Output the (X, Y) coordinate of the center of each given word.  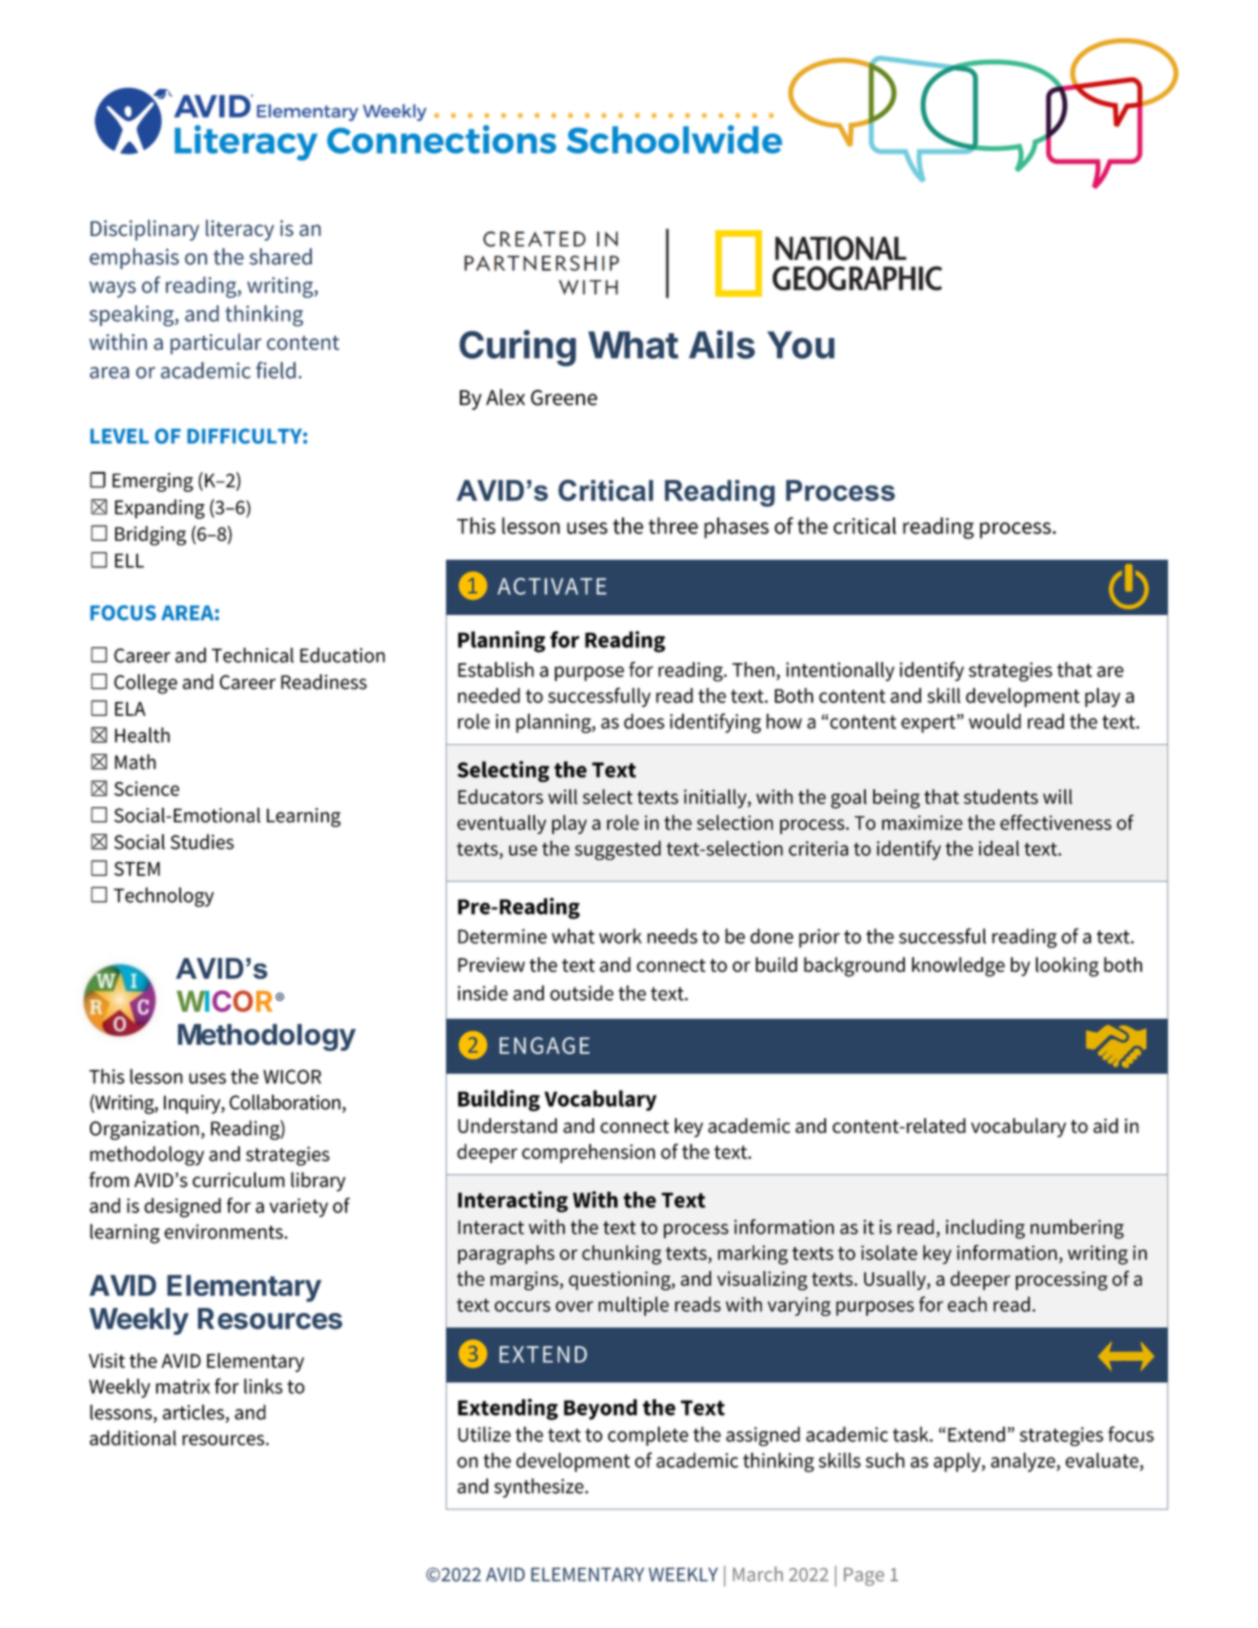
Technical (253, 655)
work (620, 936)
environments (224, 1231)
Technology (164, 897)
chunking (622, 1255)
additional (133, 1438)
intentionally (840, 671)
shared (281, 256)
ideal (999, 848)
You (801, 345)
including (985, 1229)
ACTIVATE (552, 586)
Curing (517, 348)
